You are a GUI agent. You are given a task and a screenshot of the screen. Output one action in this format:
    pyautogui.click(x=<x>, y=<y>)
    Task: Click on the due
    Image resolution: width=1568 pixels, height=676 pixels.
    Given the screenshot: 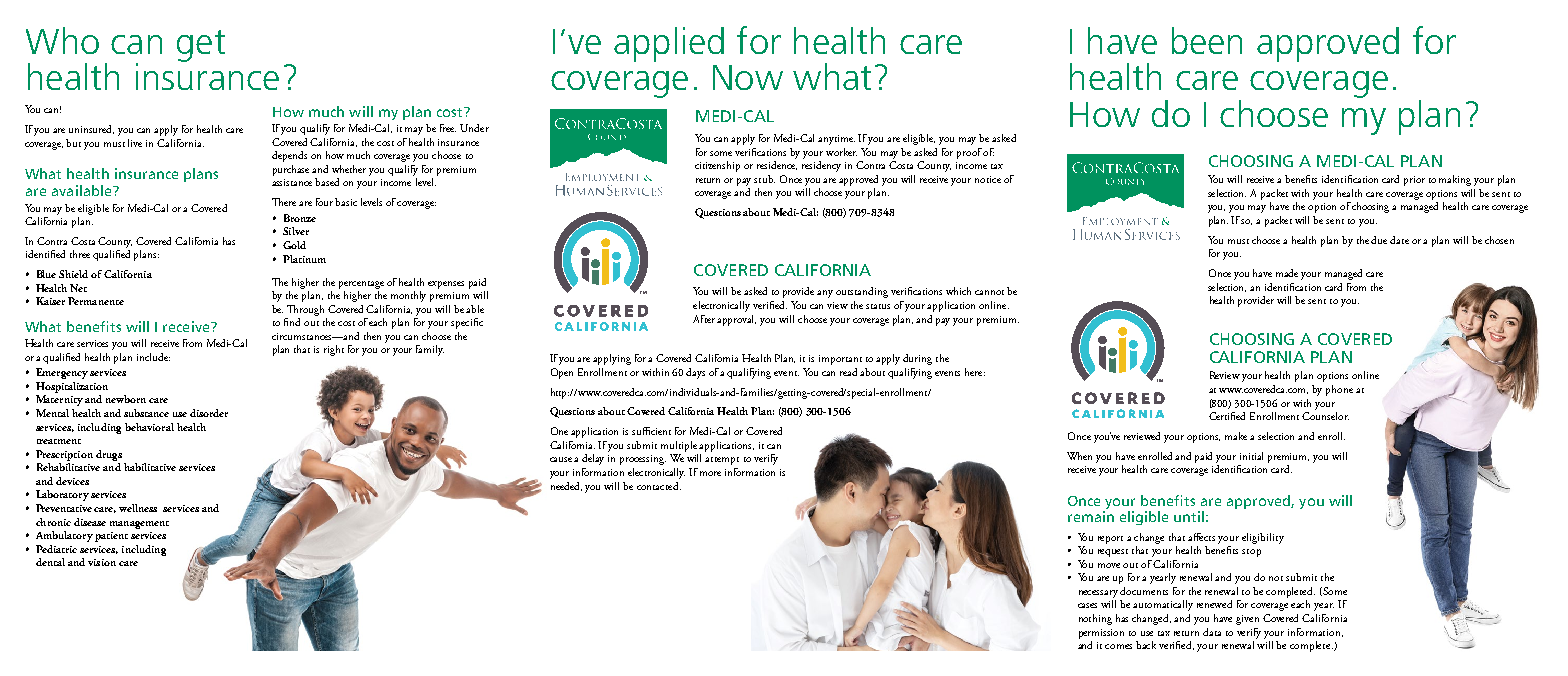 What is the action you would take?
    pyautogui.click(x=1379, y=240)
